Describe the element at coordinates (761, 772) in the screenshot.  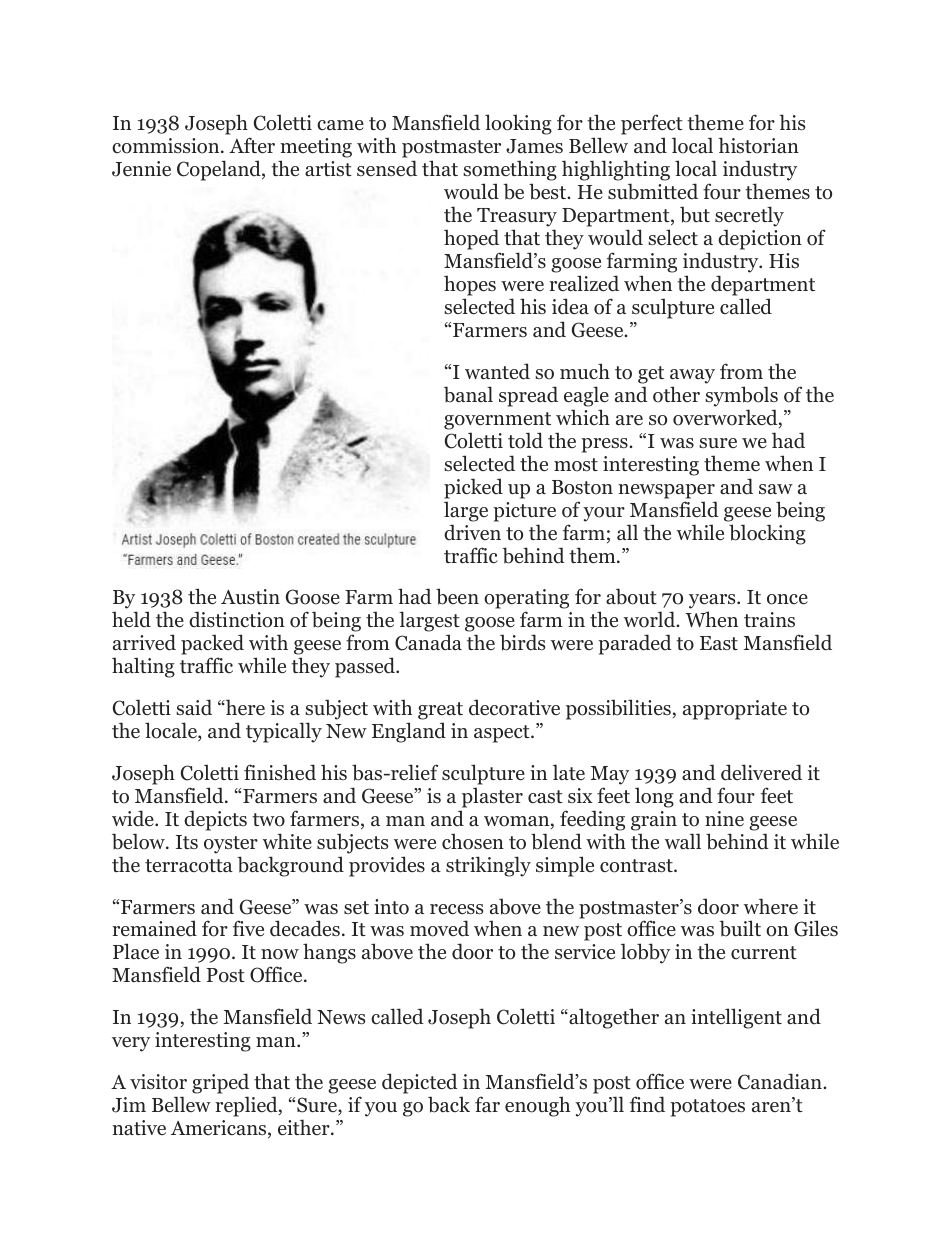
I see `delivered` at that location.
